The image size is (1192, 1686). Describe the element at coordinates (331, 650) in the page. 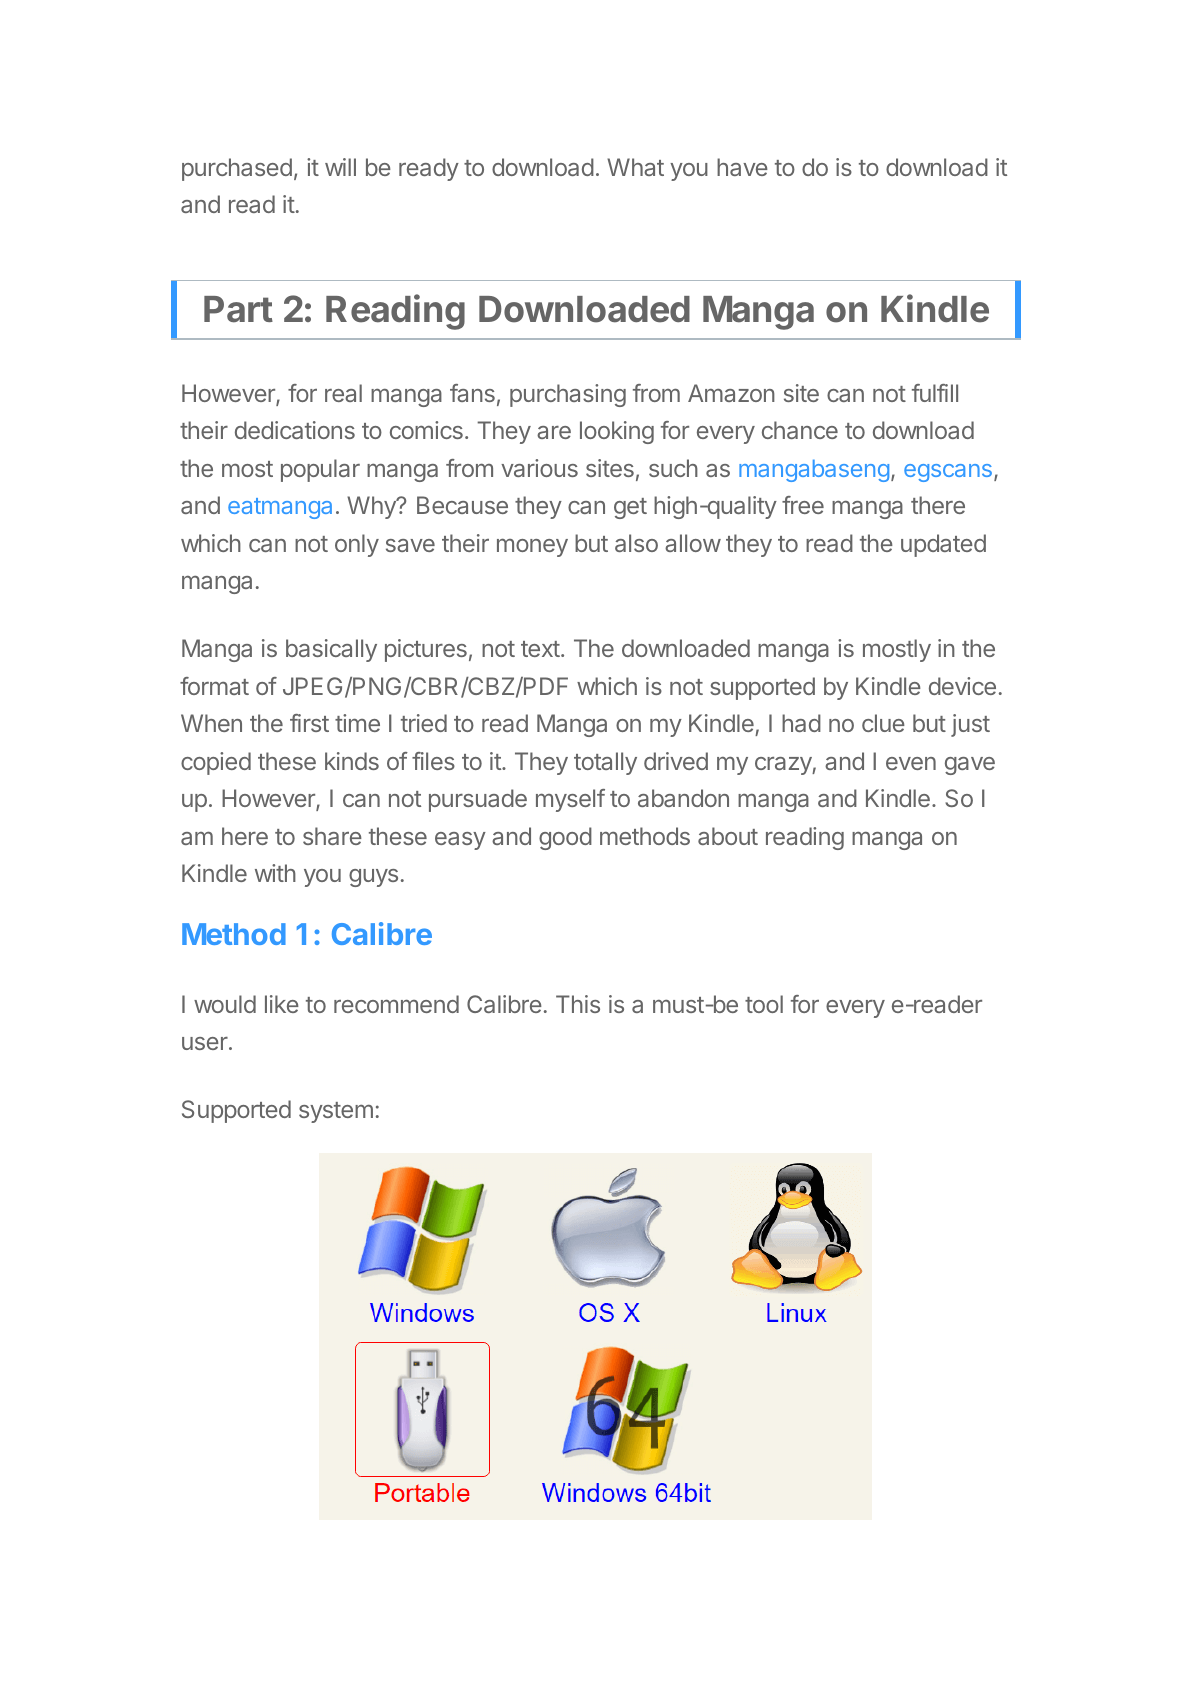

I see `basically` at that location.
